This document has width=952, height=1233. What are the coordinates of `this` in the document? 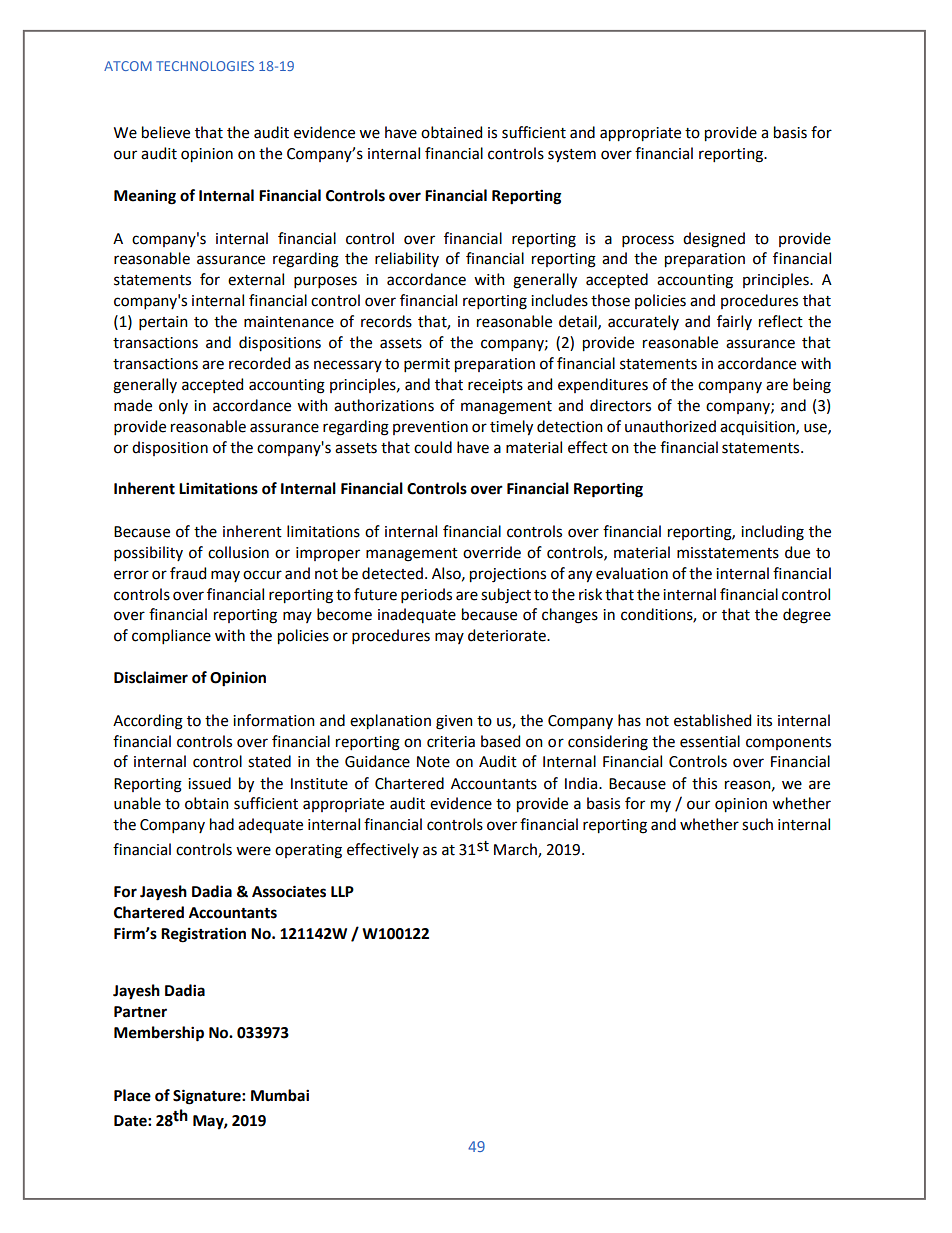 It's located at (704, 783).
